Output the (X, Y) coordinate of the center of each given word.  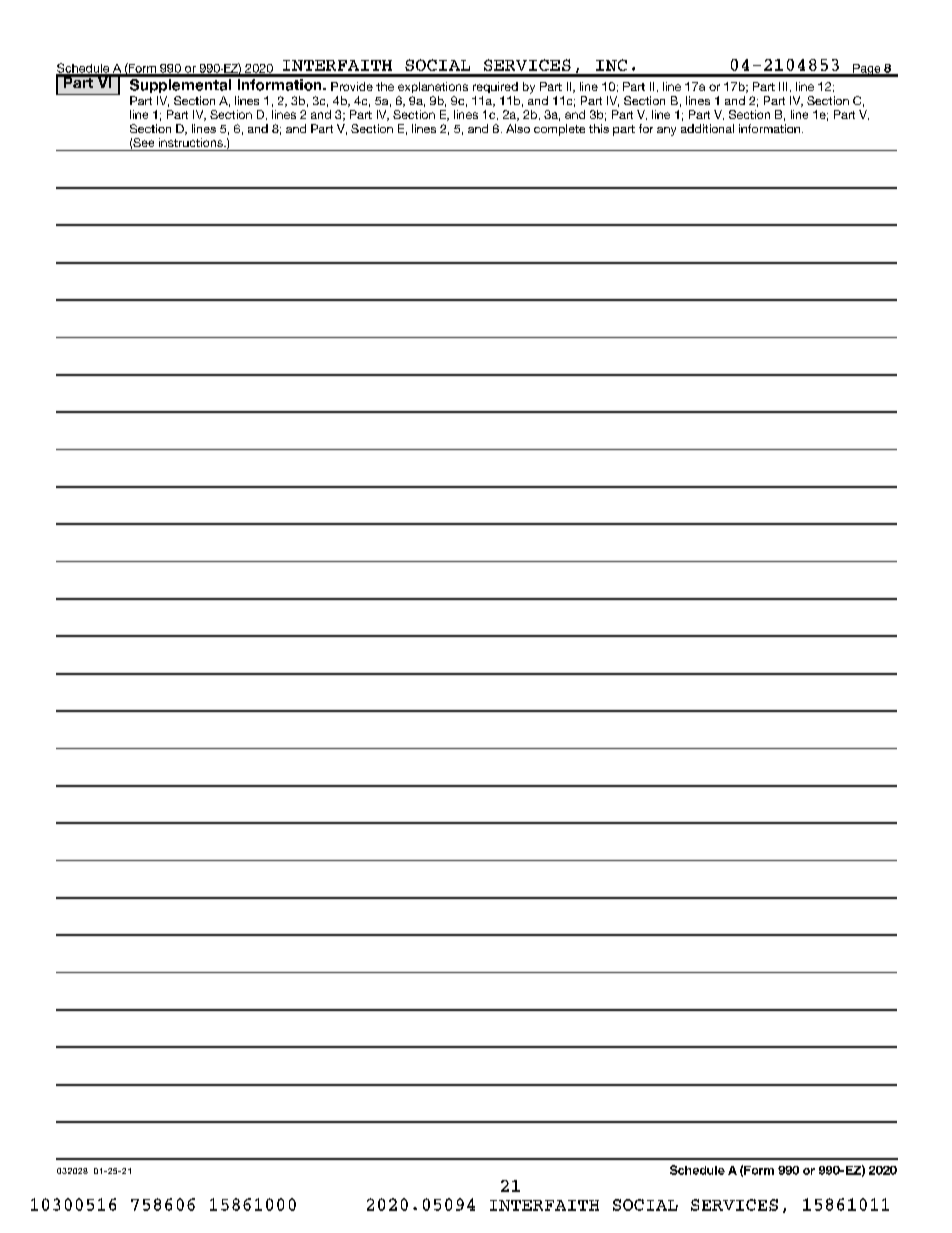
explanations (433, 87)
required (495, 87)
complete (559, 130)
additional (707, 128)
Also (518, 128)
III (783, 86)
